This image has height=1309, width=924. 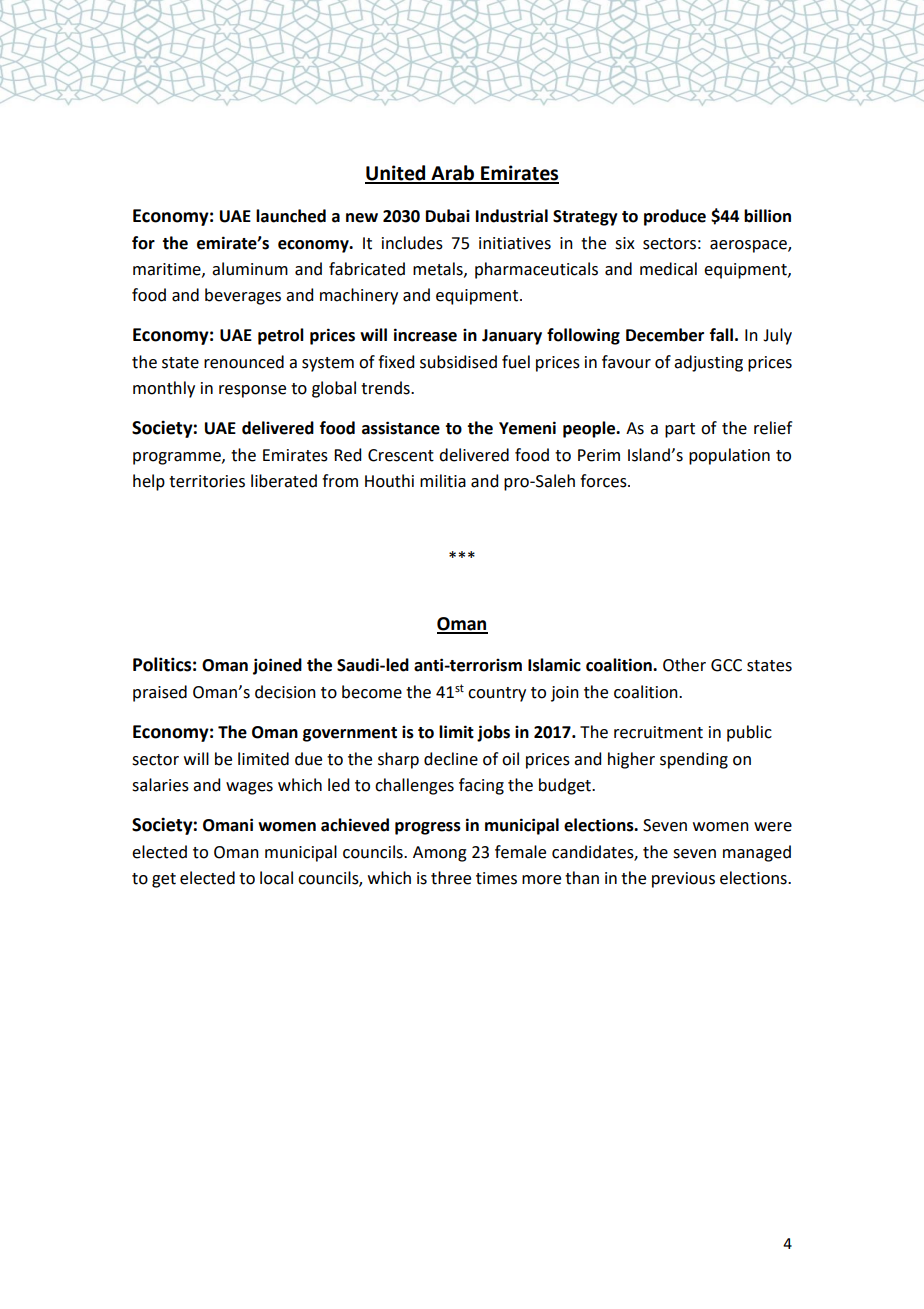 I want to click on forces, so click(x=604, y=481).
